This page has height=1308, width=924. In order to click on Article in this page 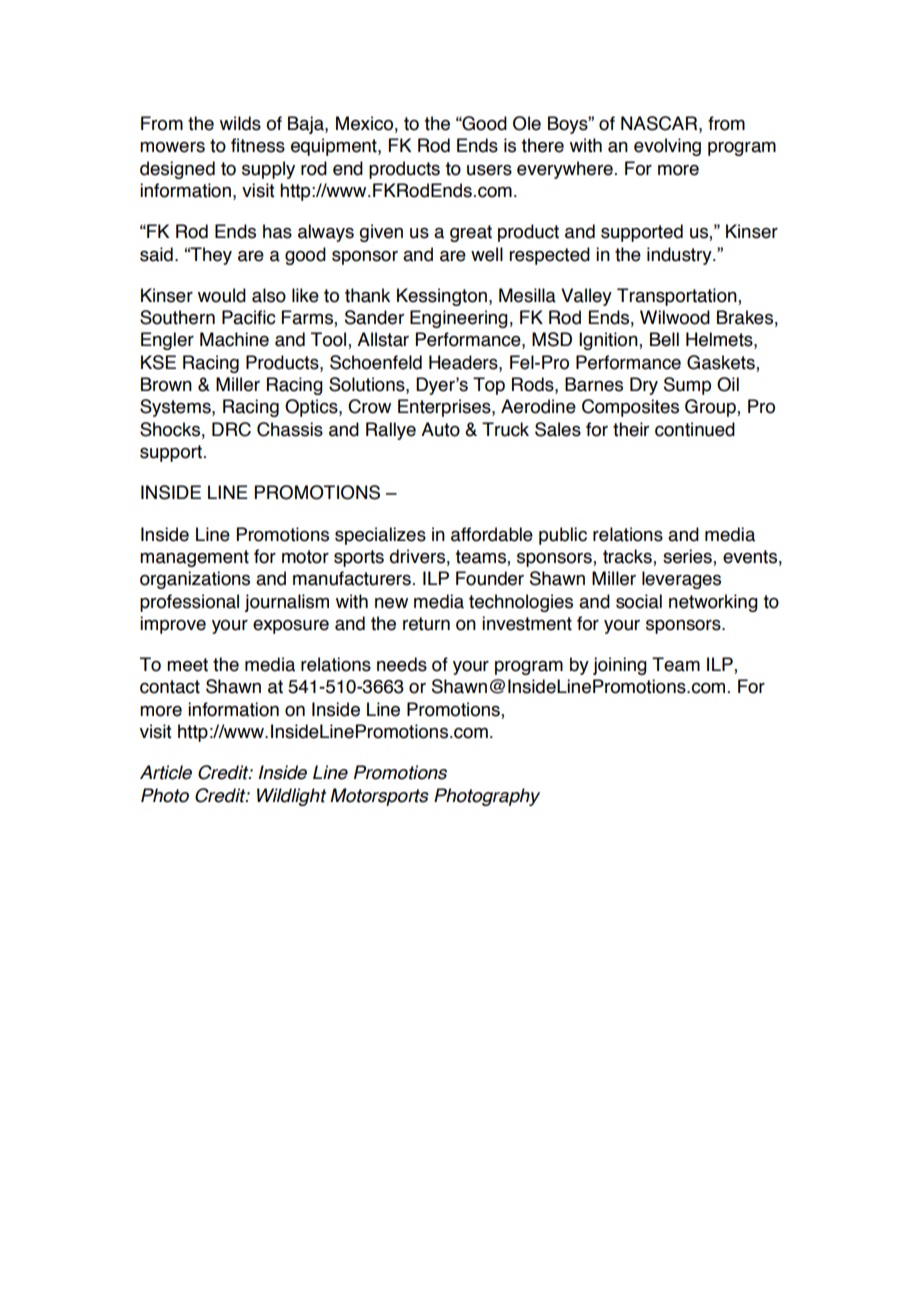, I will do `click(166, 772)`.
